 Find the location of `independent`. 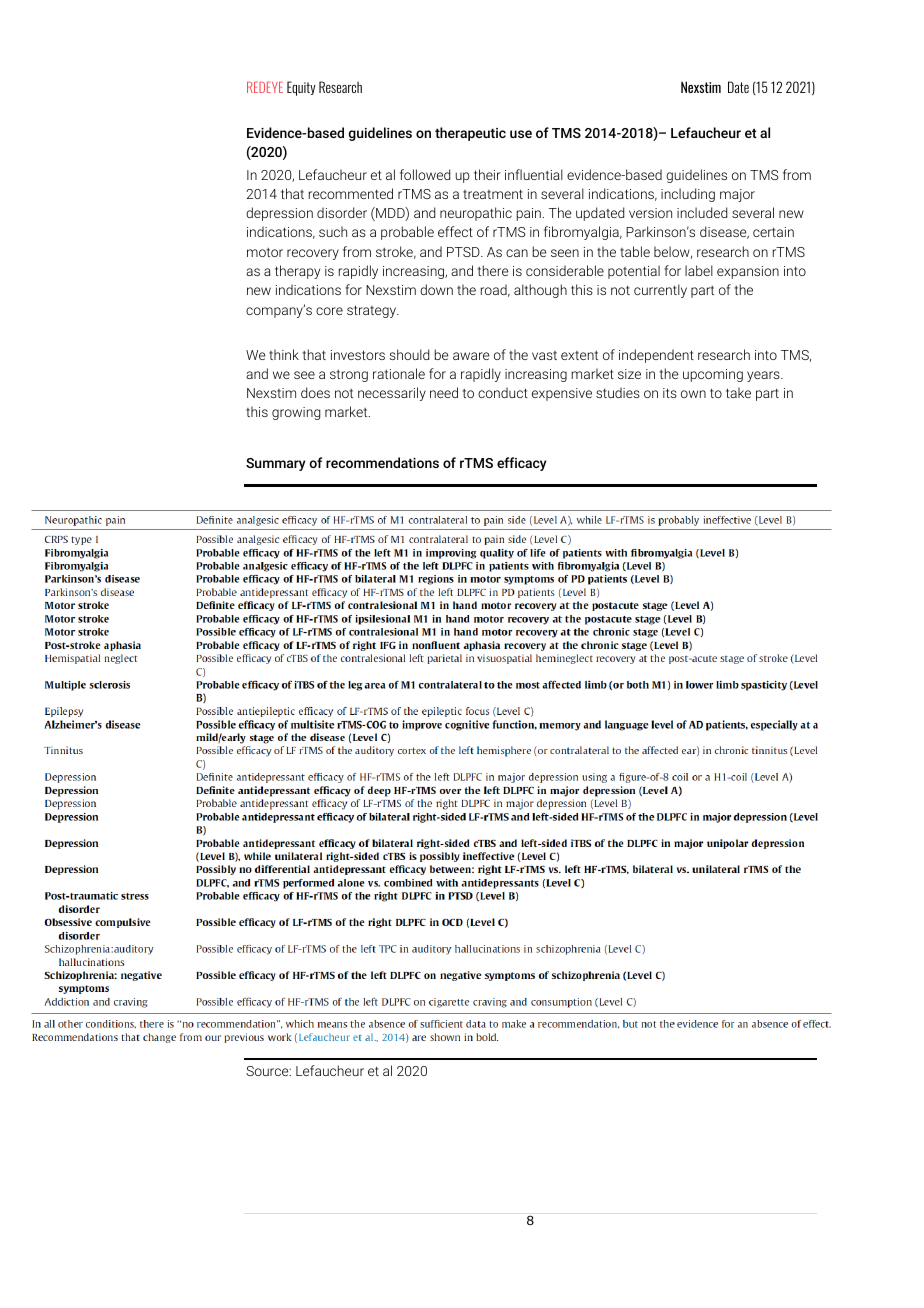

independent is located at coordinates (656, 356).
